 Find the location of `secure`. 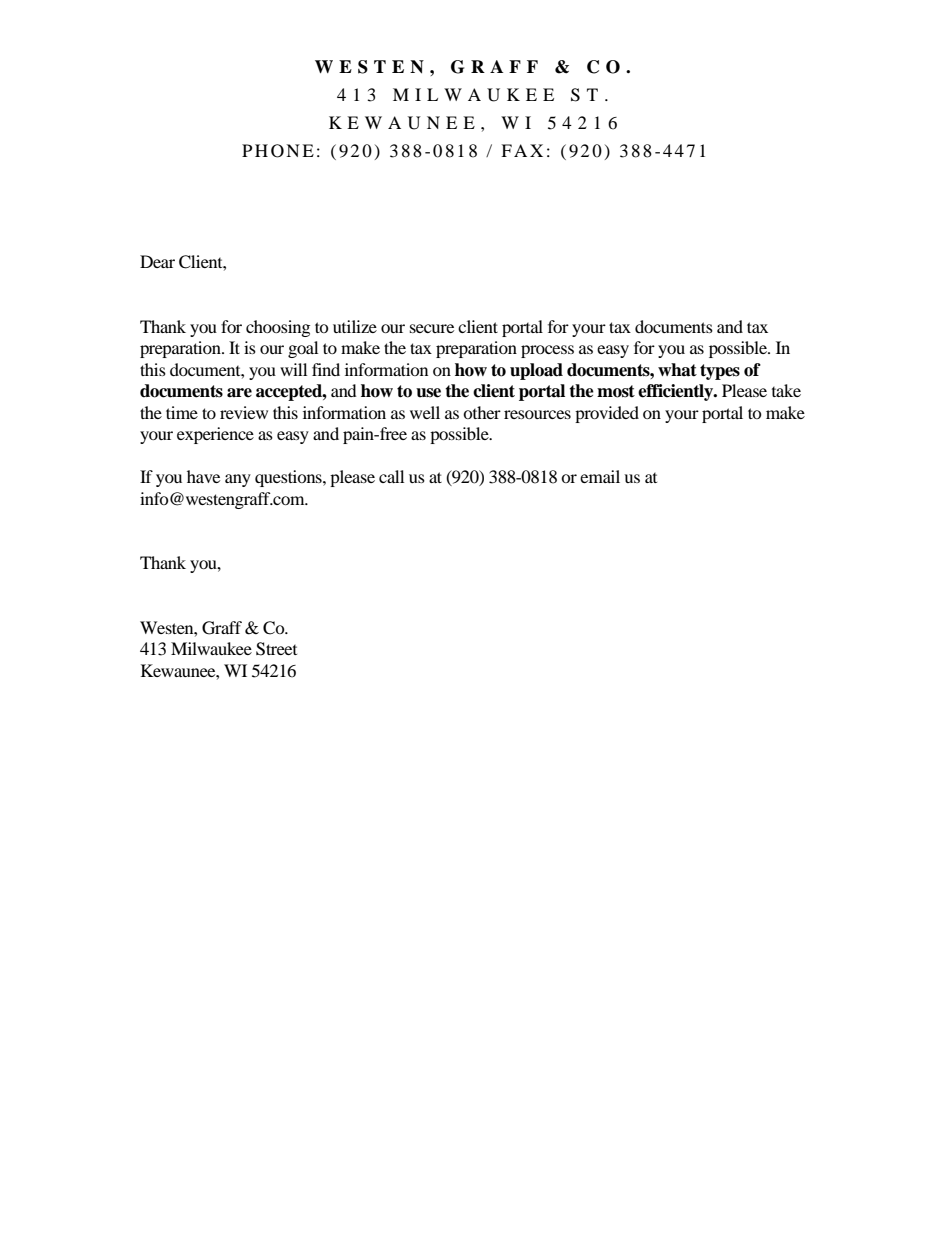

secure is located at coordinates (432, 328).
